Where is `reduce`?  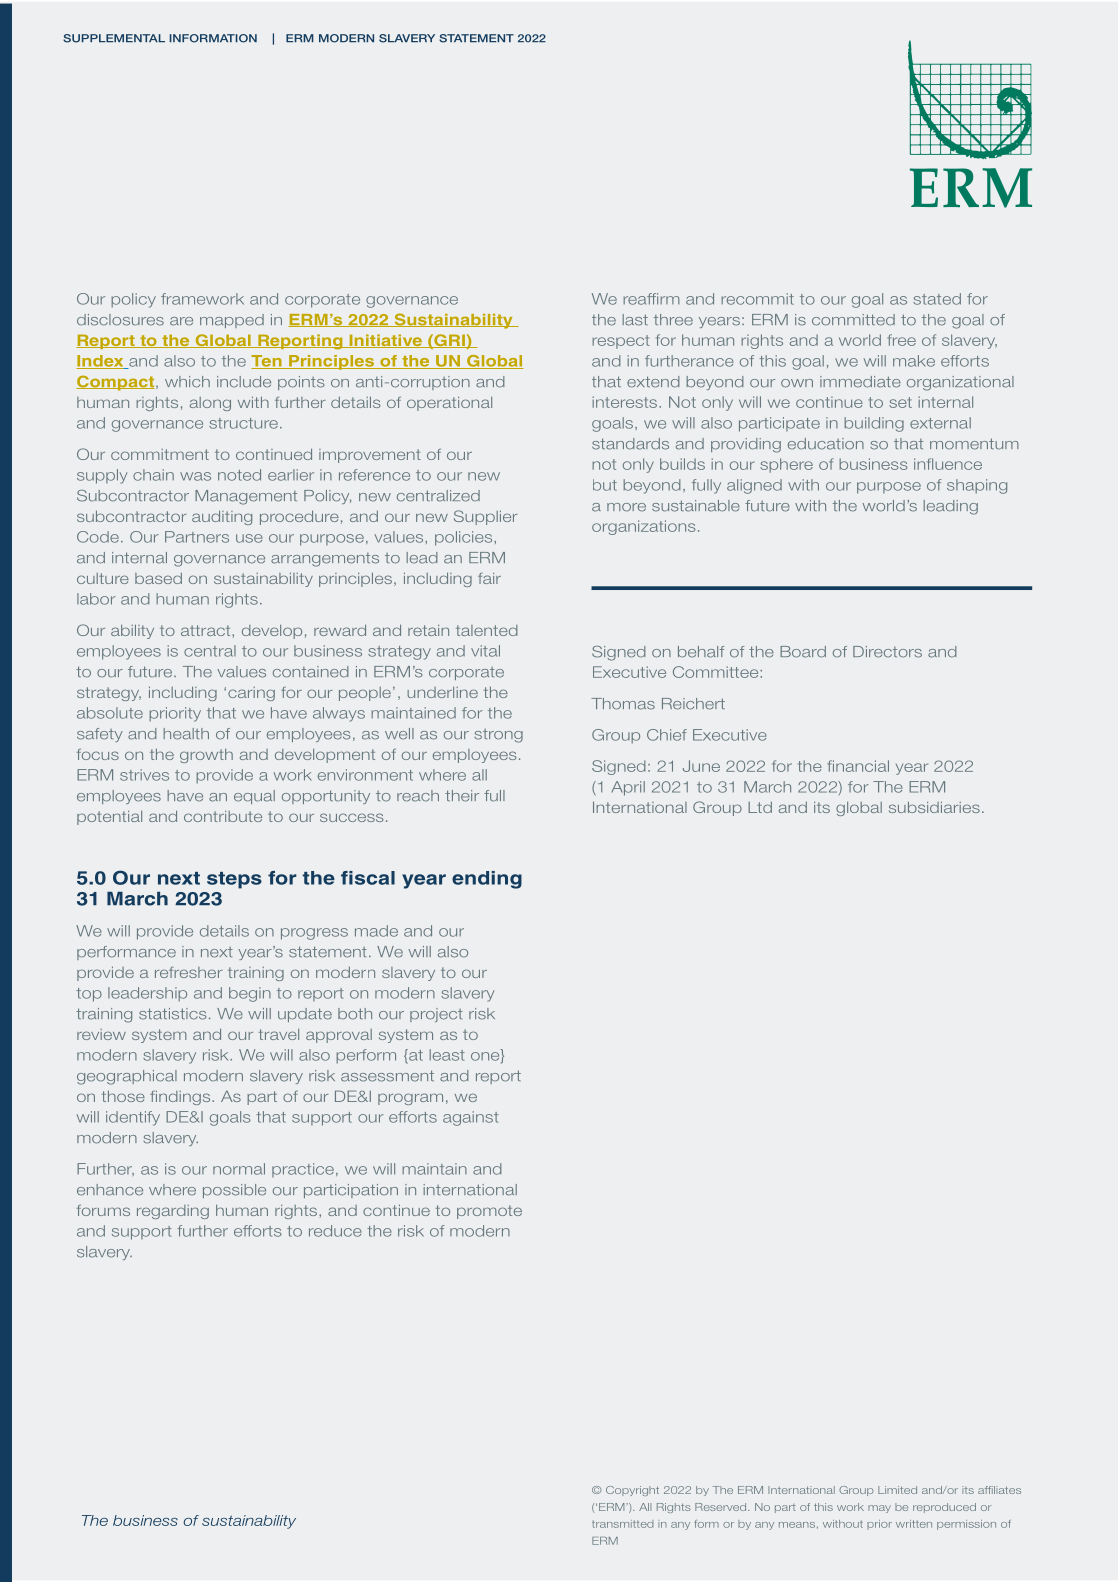 reduce is located at coordinates (335, 1231).
